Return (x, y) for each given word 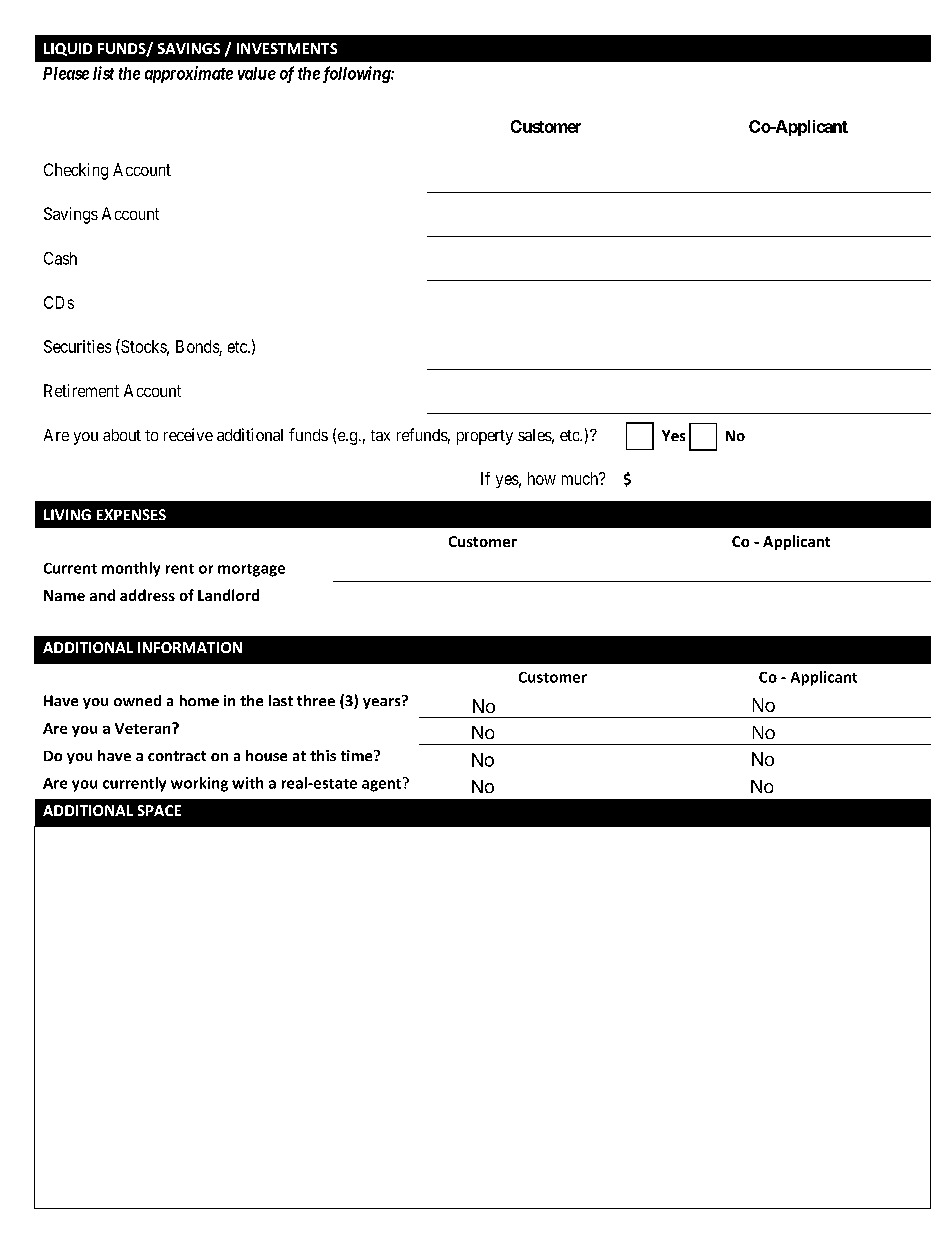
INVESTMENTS (287, 48)
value (257, 73)
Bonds (197, 346)
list (103, 73)
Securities (77, 346)
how (542, 478)
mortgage (251, 570)
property (485, 437)
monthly (131, 569)
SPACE (159, 810)
